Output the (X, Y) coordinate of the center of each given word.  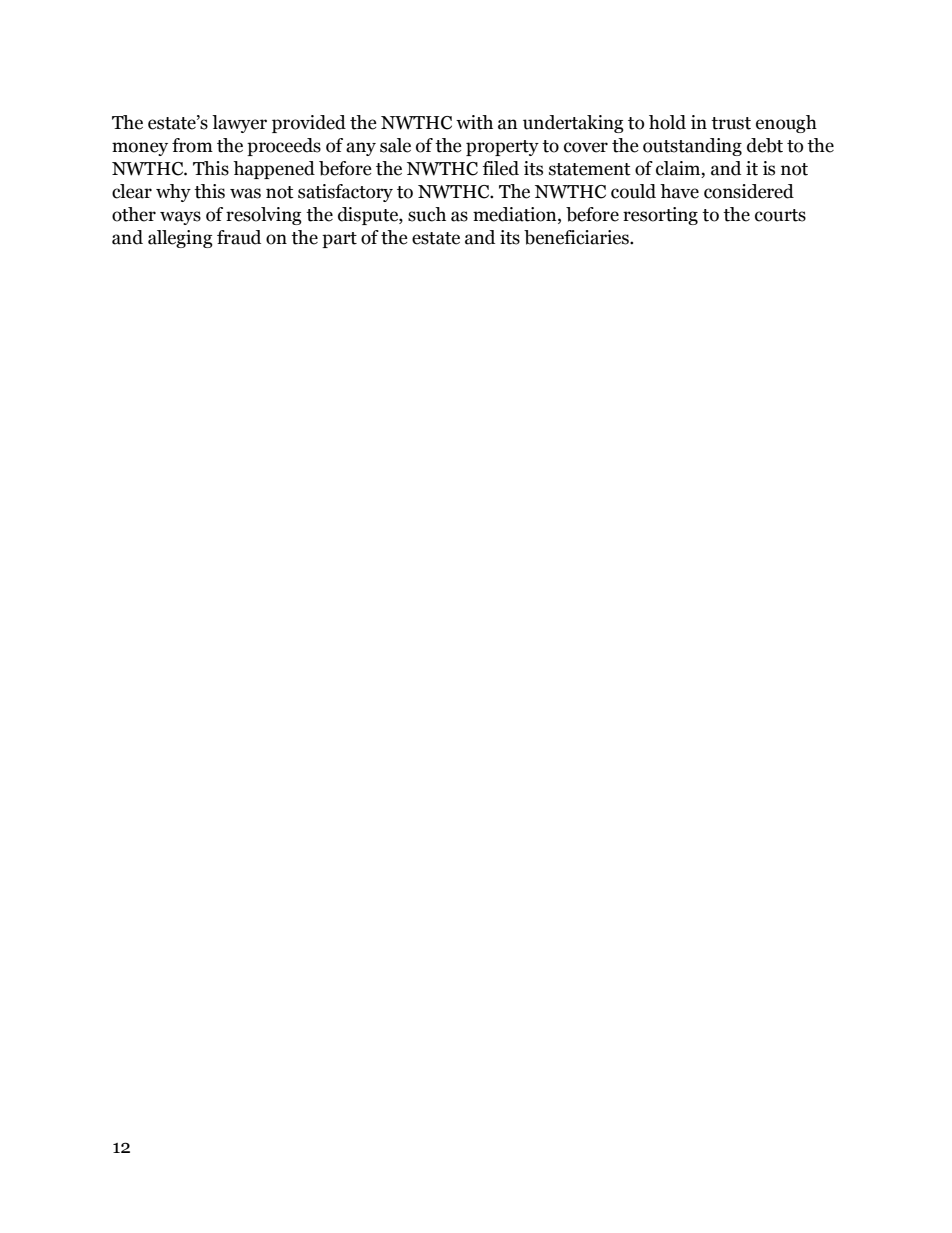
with (474, 122)
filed (501, 168)
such (427, 214)
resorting (660, 216)
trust (731, 123)
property (502, 148)
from (192, 145)
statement (590, 169)
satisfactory (345, 193)
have (679, 191)
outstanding (692, 147)
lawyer (239, 124)
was (245, 193)
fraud (239, 237)
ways (180, 218)
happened (274, 170)
